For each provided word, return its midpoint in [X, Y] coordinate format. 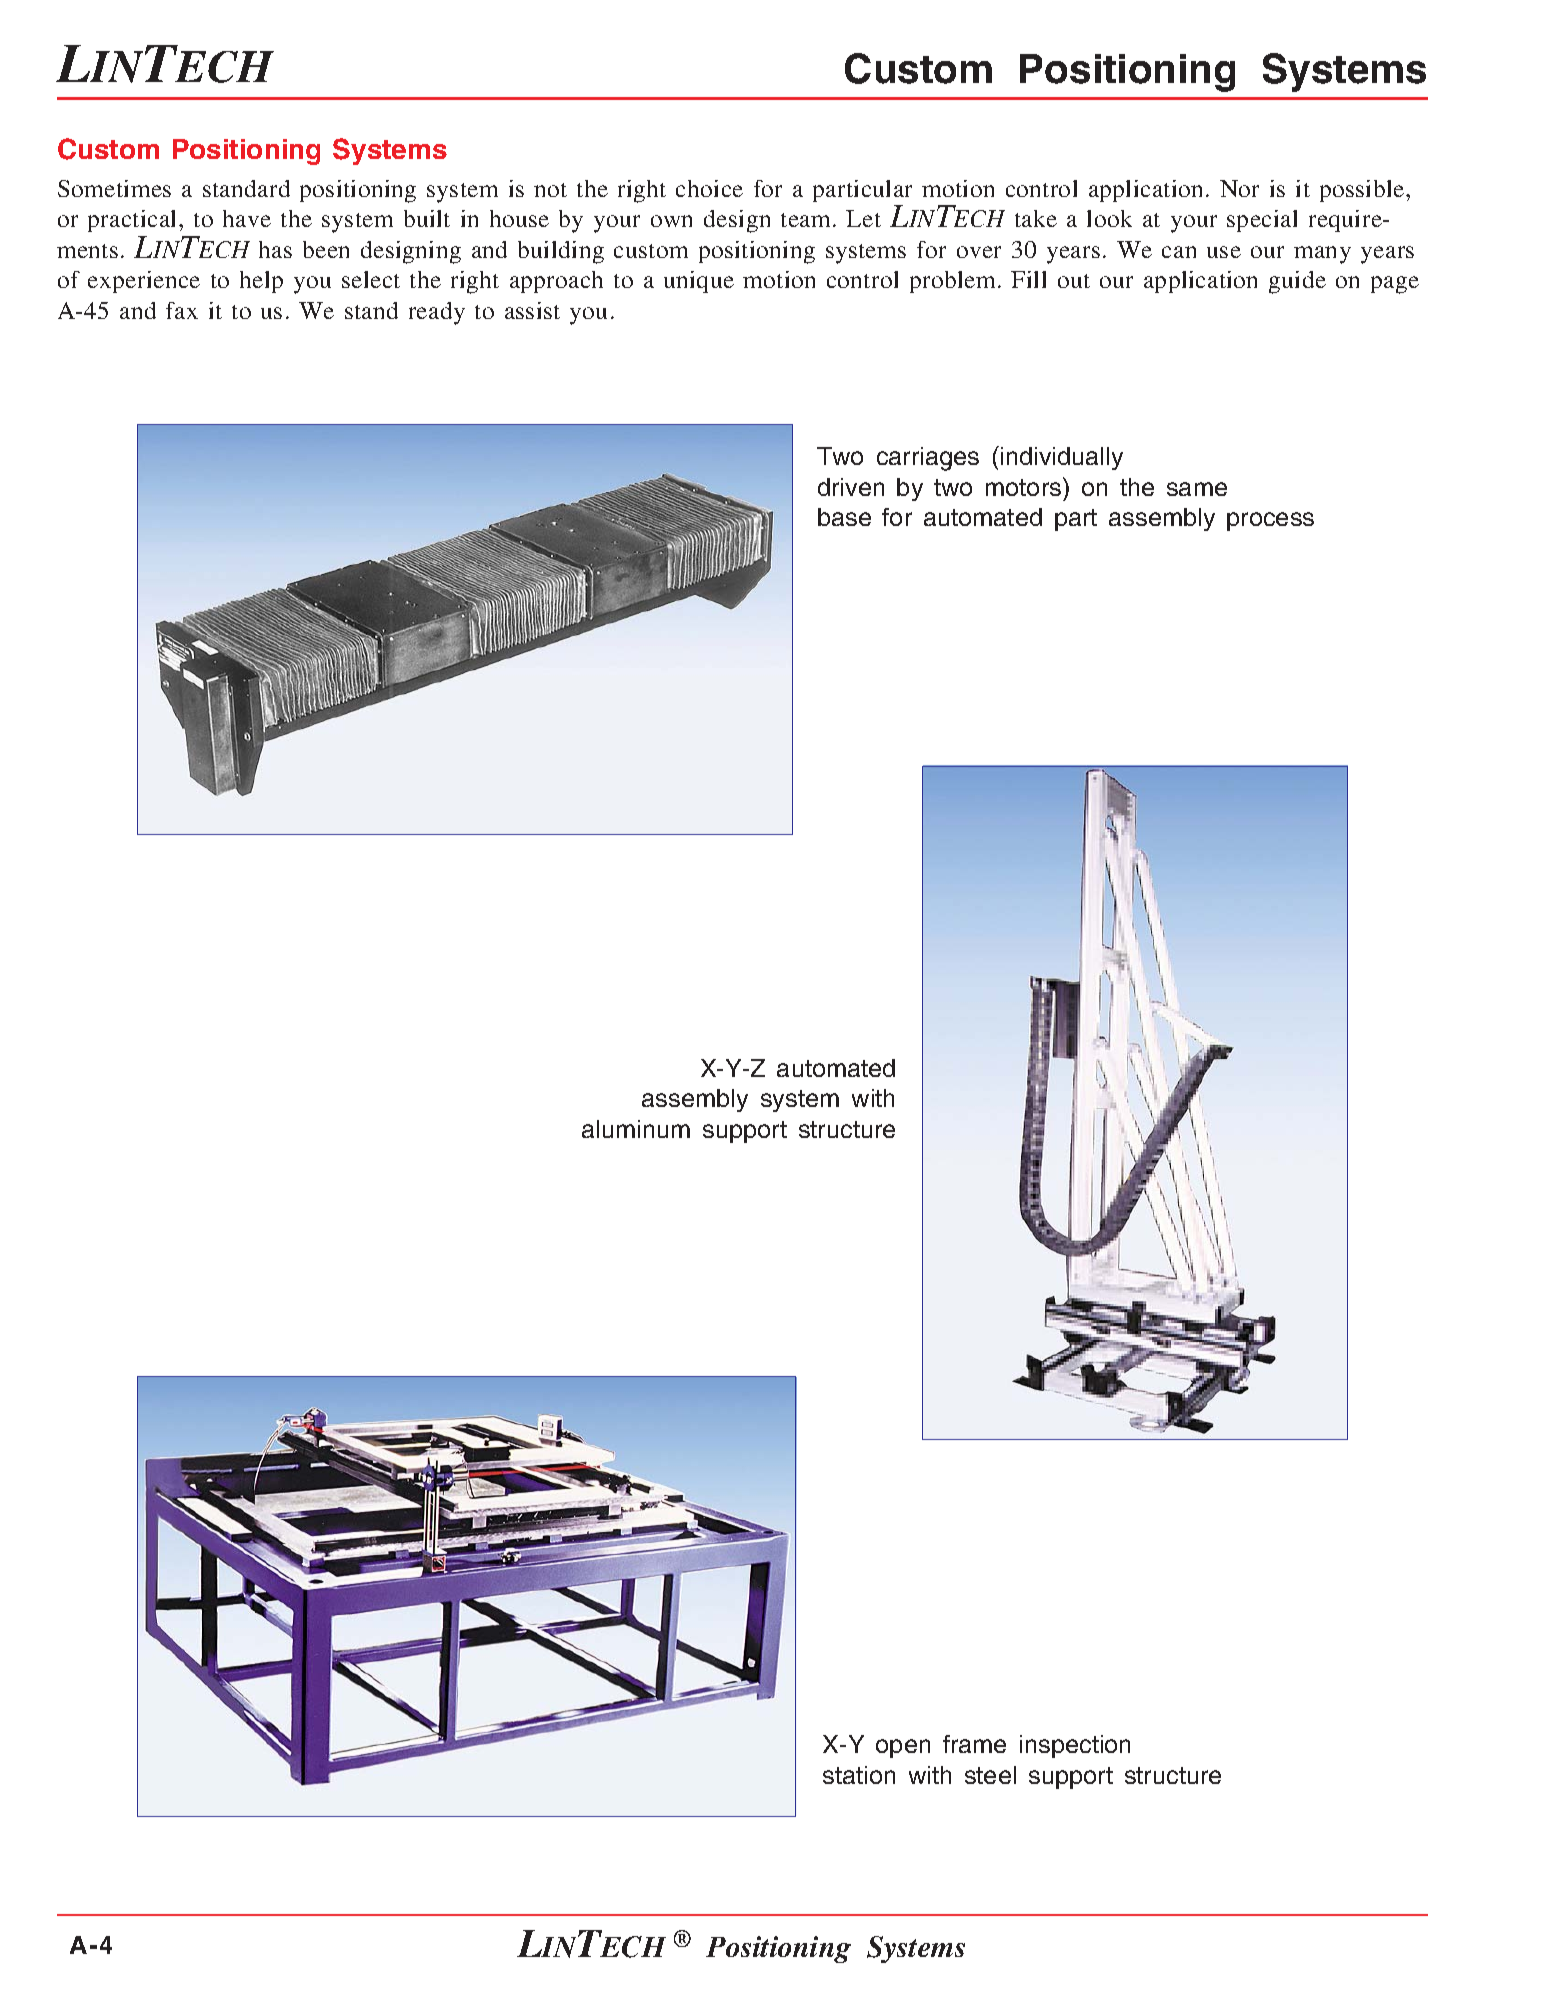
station [859, 1775]
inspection [1075, 1746]
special [1262, 221]
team [807, 220]
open [903, 1748]
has [275, 249]
